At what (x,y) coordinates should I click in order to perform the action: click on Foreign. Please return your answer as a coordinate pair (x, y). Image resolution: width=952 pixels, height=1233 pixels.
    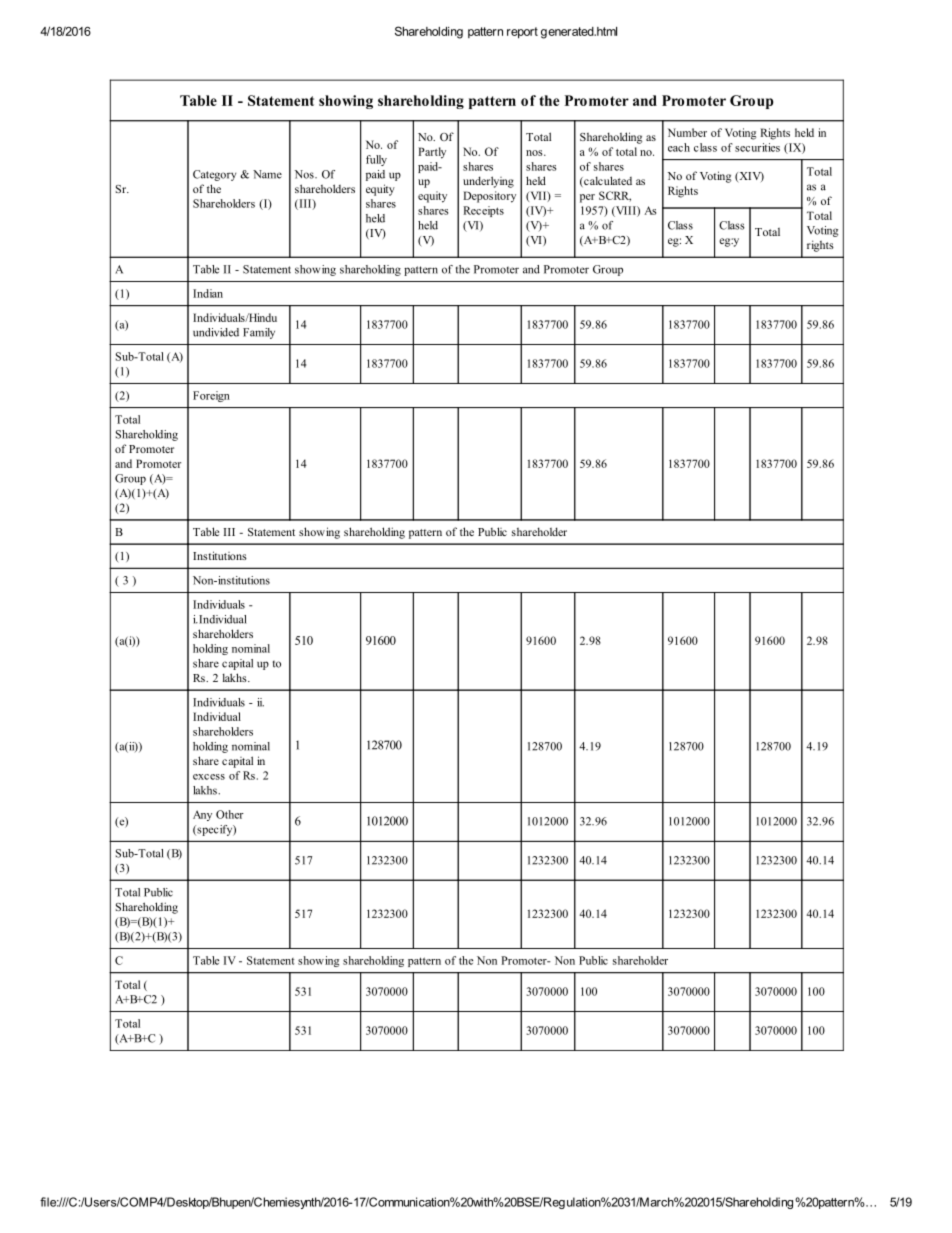
    Looking at the image, I should click on (211, 396).
